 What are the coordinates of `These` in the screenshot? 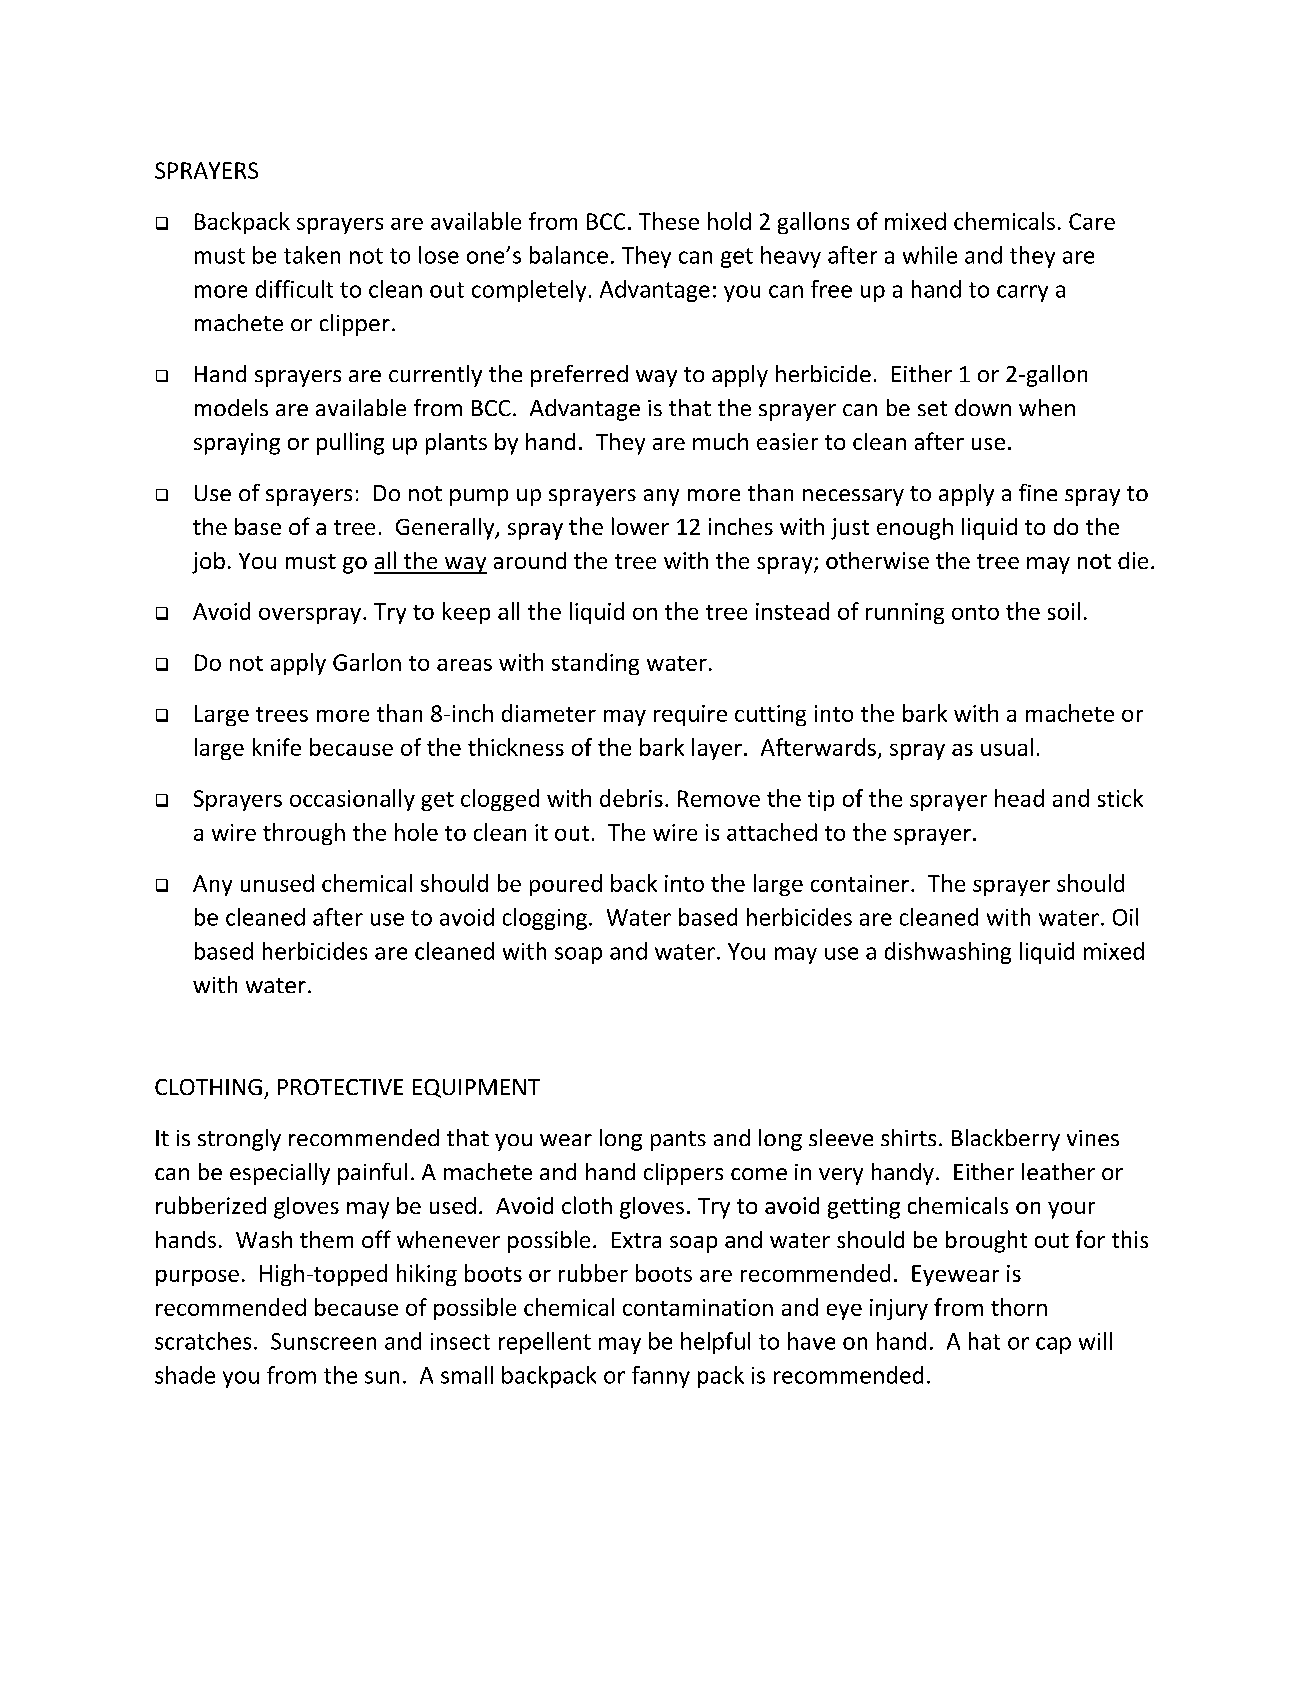 It's located at (669, 221).
